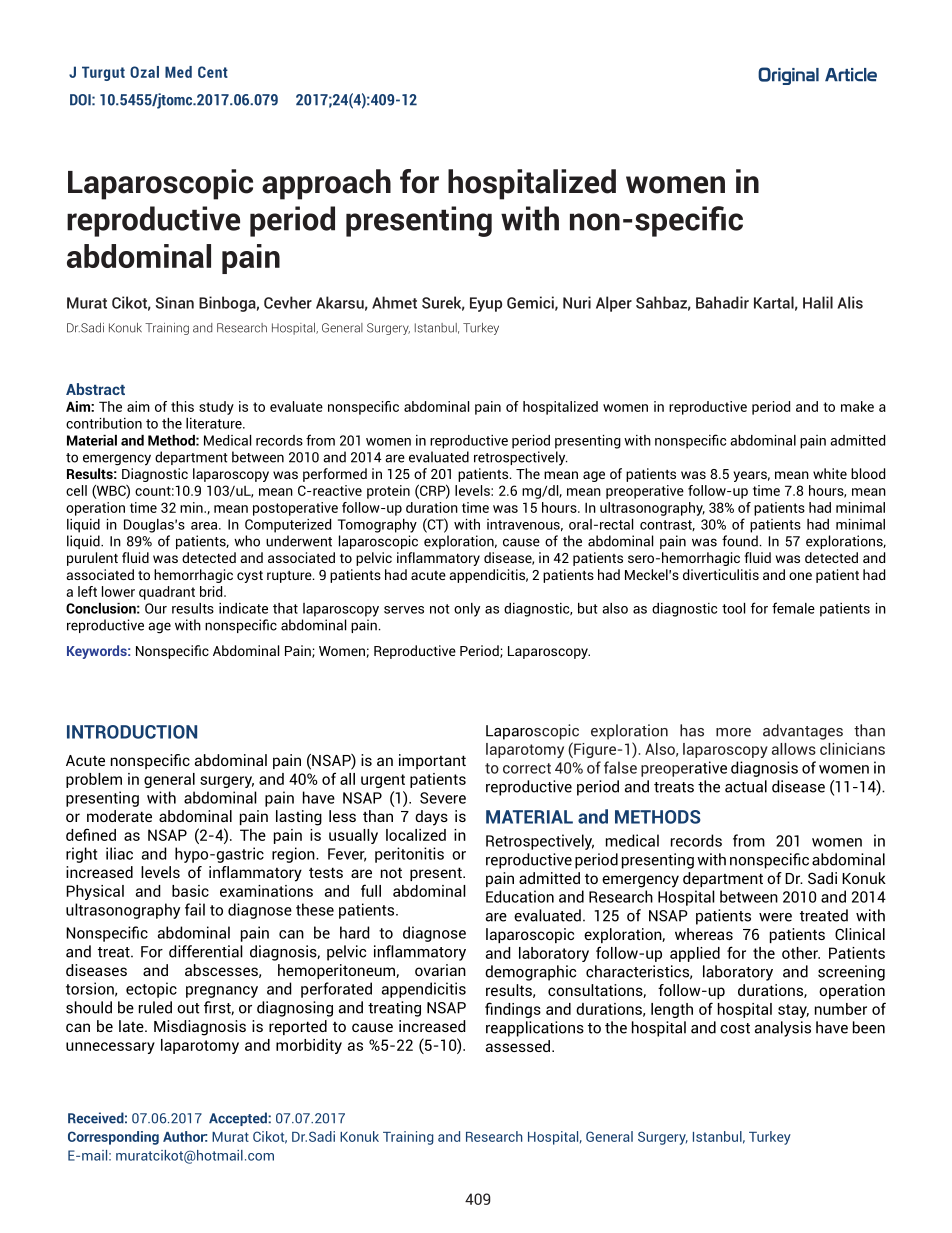 This screenshot has width=952, height=1233. I want to click on analysis, so click(783, 1029).
